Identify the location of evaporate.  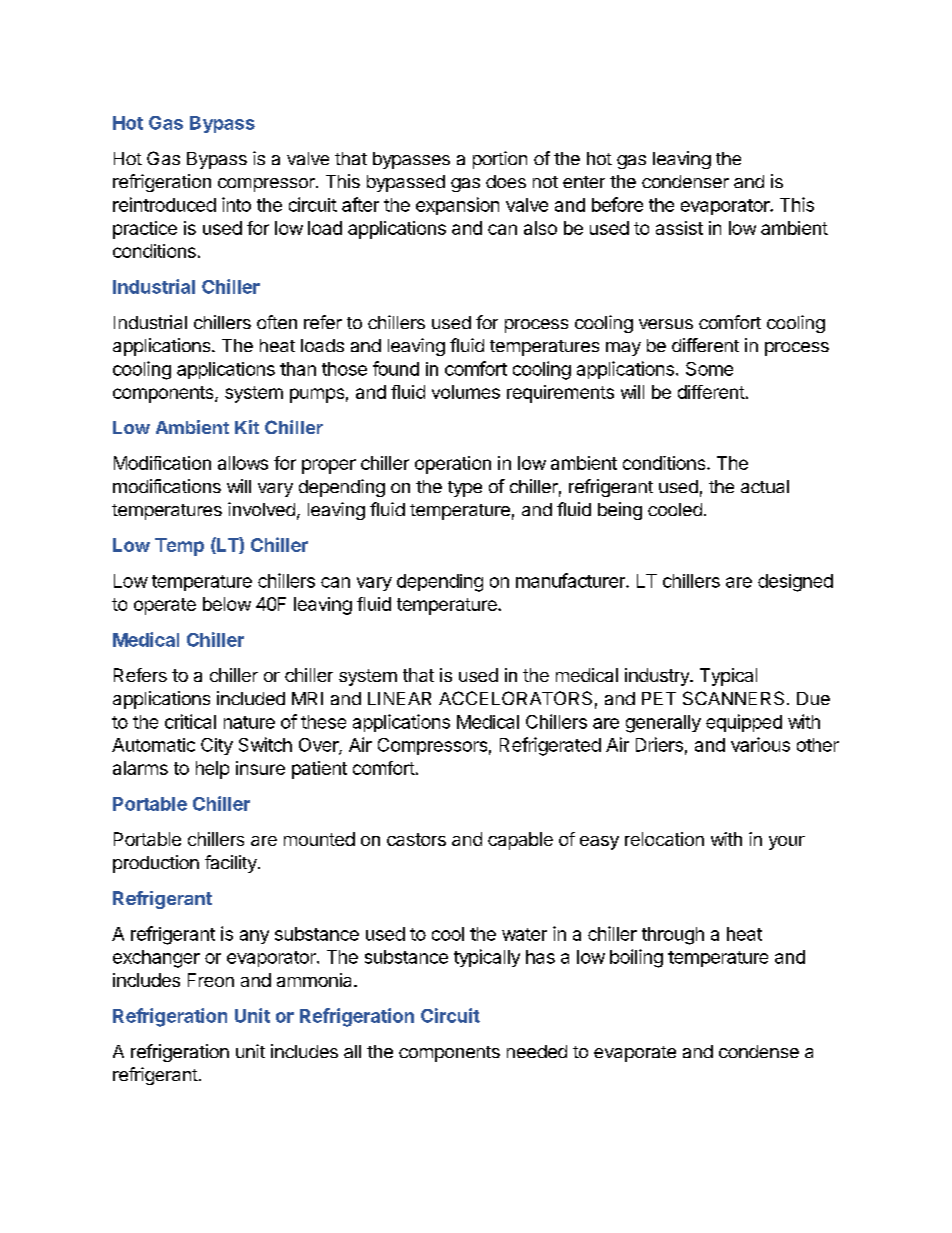
(635, 1054).
